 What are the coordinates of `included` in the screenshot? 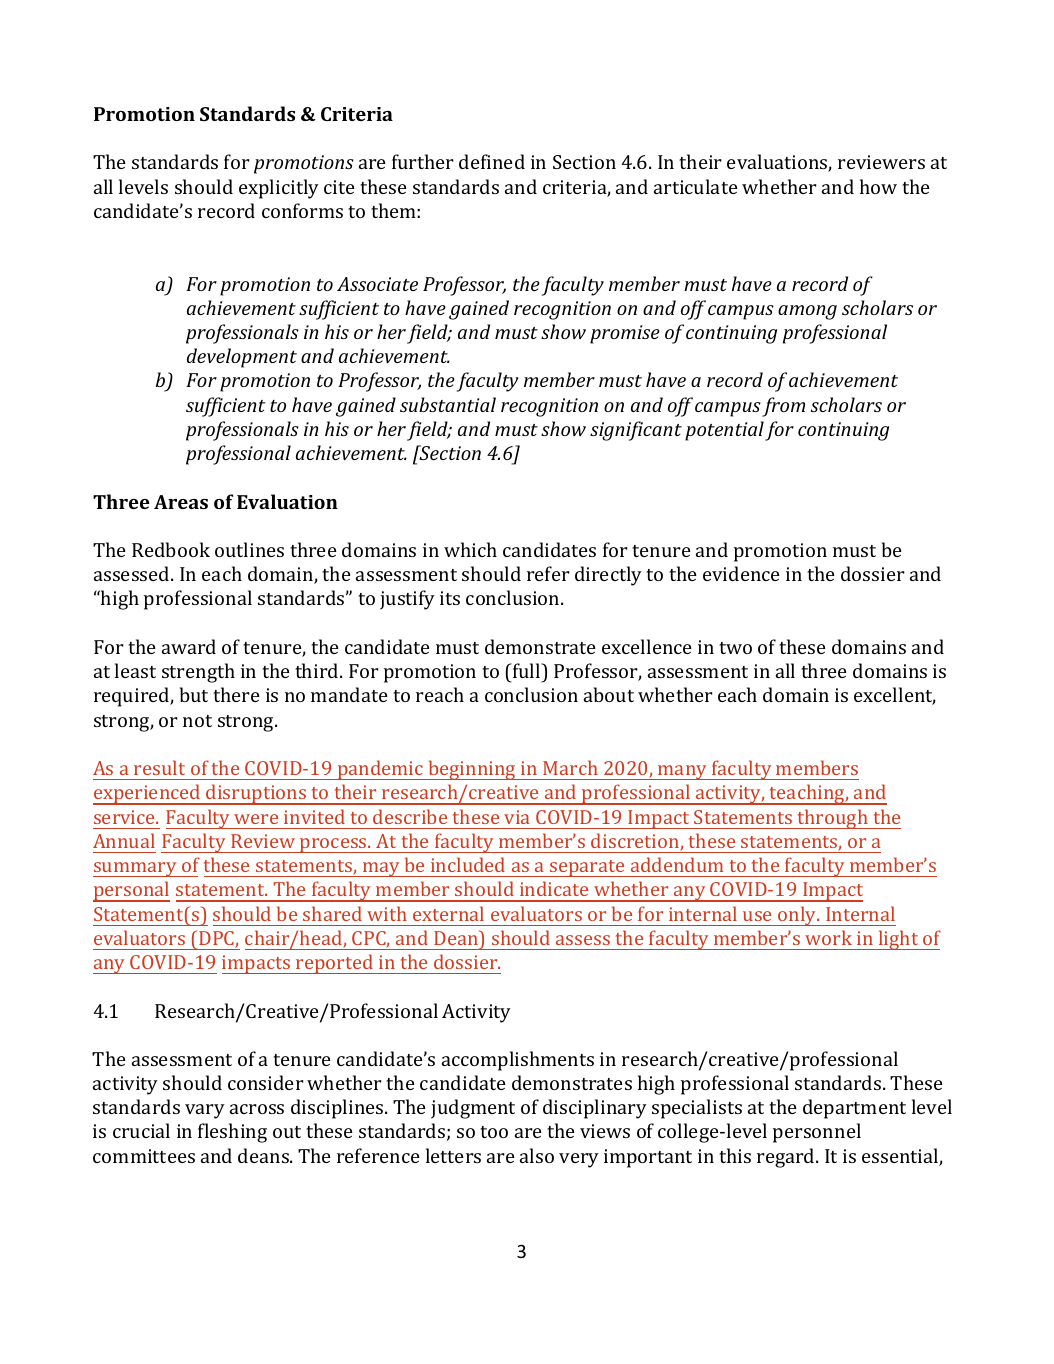 It's located at (468, 864).
